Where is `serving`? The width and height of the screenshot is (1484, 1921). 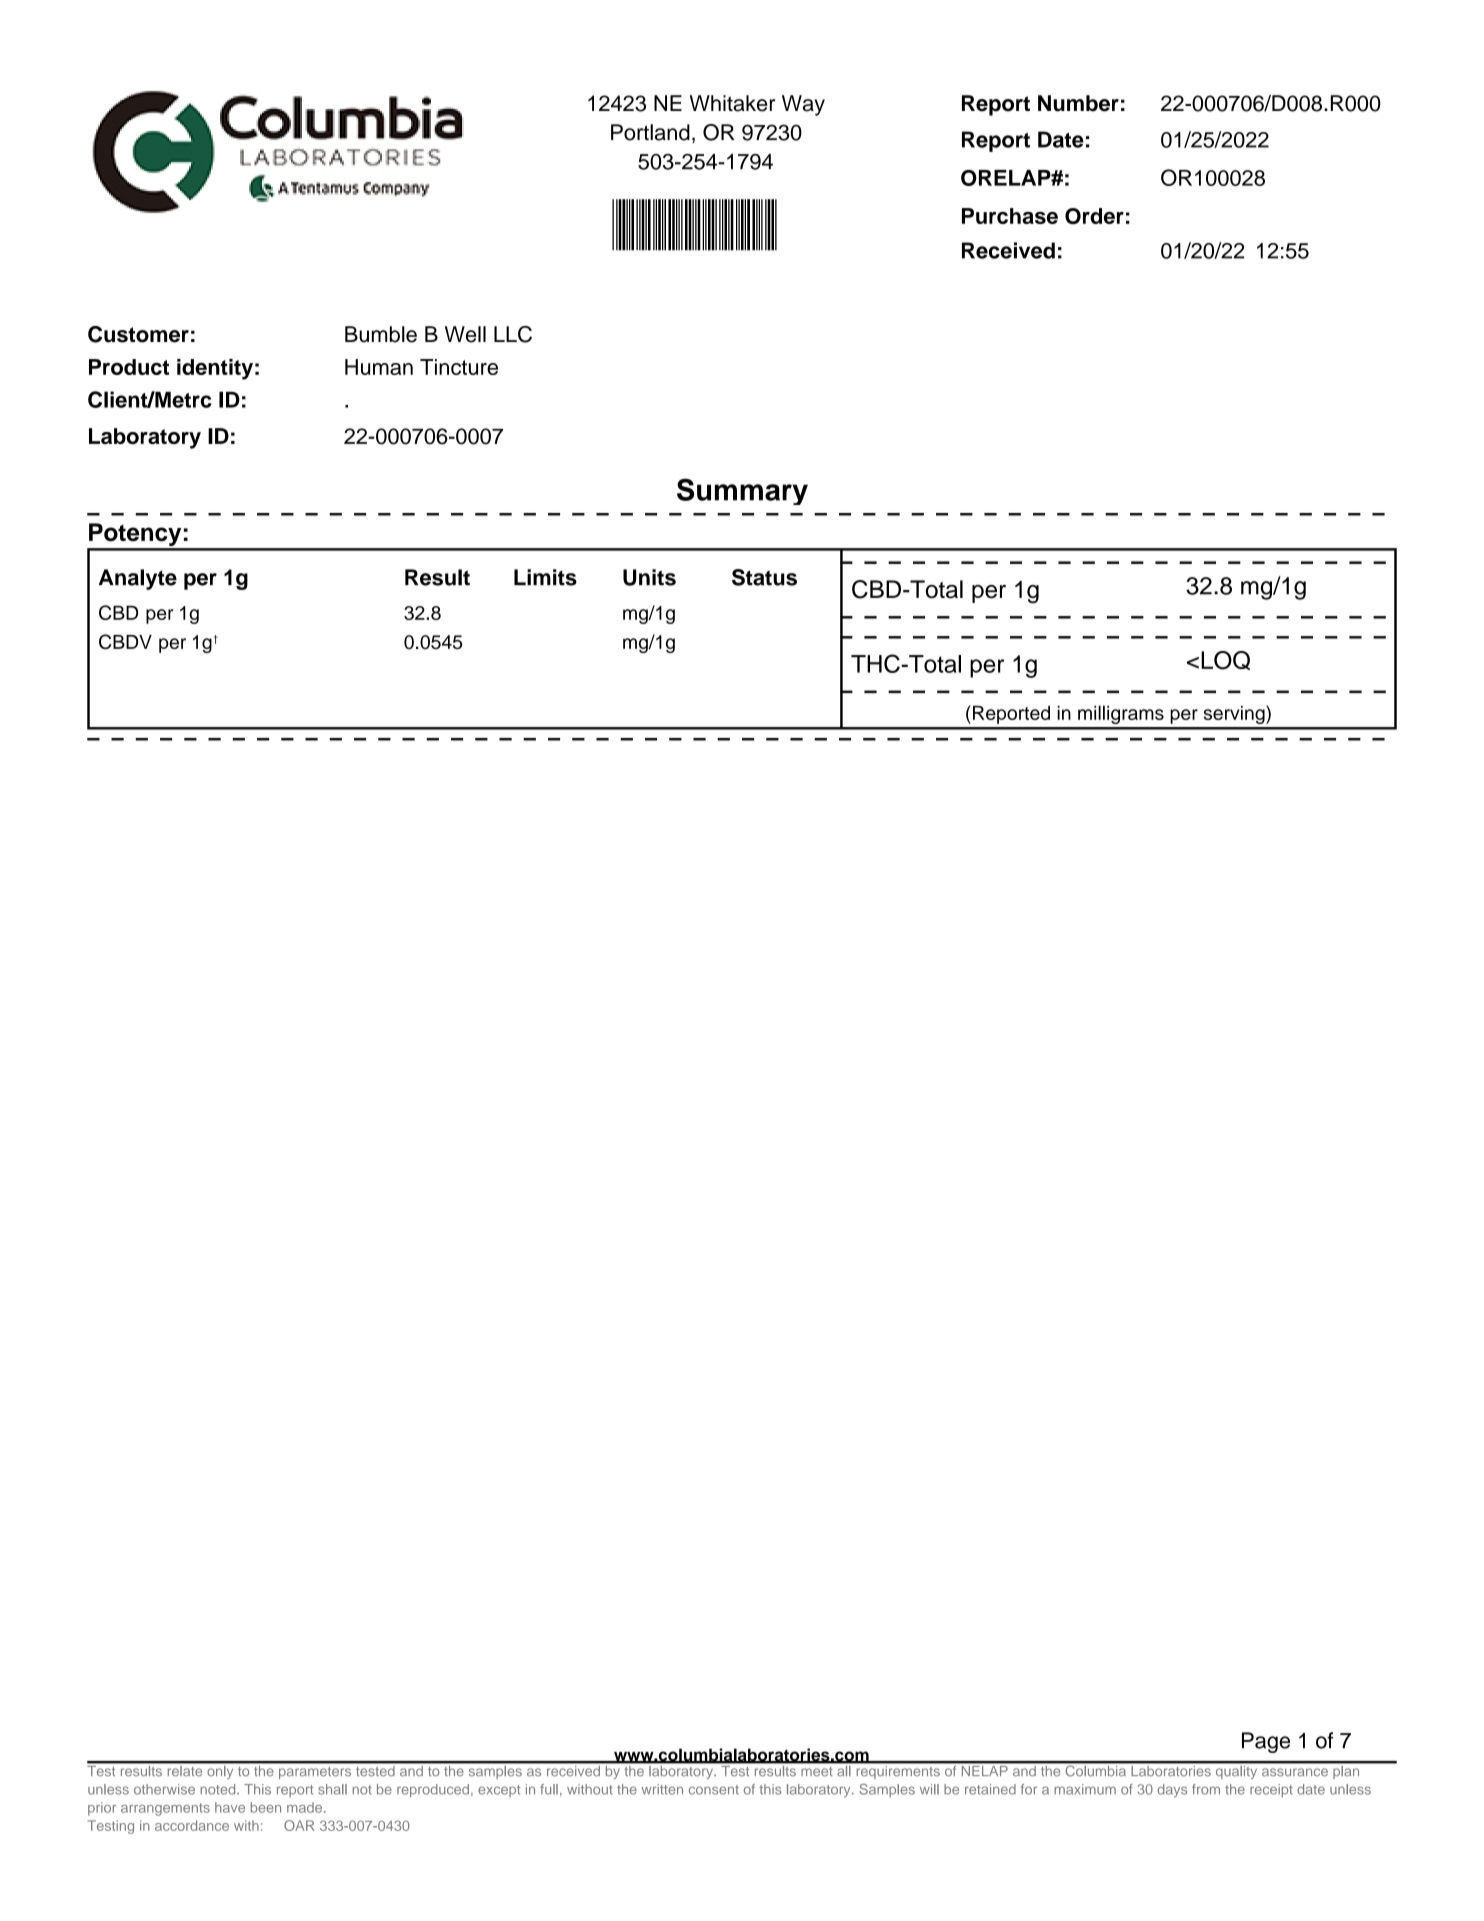 serving is located at coordinates (1235, 714).
